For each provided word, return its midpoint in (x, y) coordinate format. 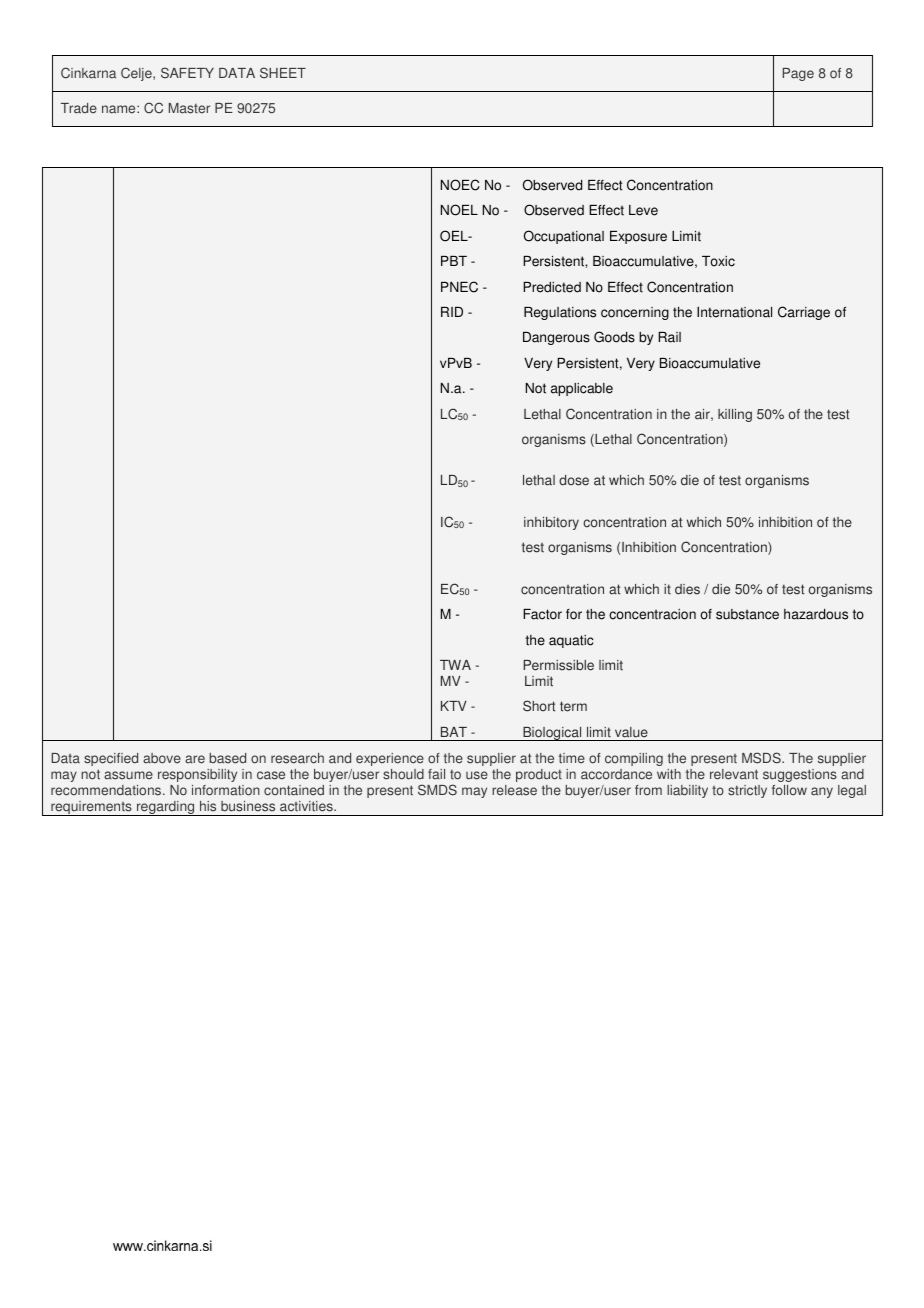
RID (452, 312)
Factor (542, 614)
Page (798, 74)
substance (747, 614)
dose (574, 480)
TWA (455, 665)
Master (189, 108)
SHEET (283, 73)
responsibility (197, 775)
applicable (582, 389)
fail (436, 774)
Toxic (718, 261)
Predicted (552, 287)
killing (735, 415)
